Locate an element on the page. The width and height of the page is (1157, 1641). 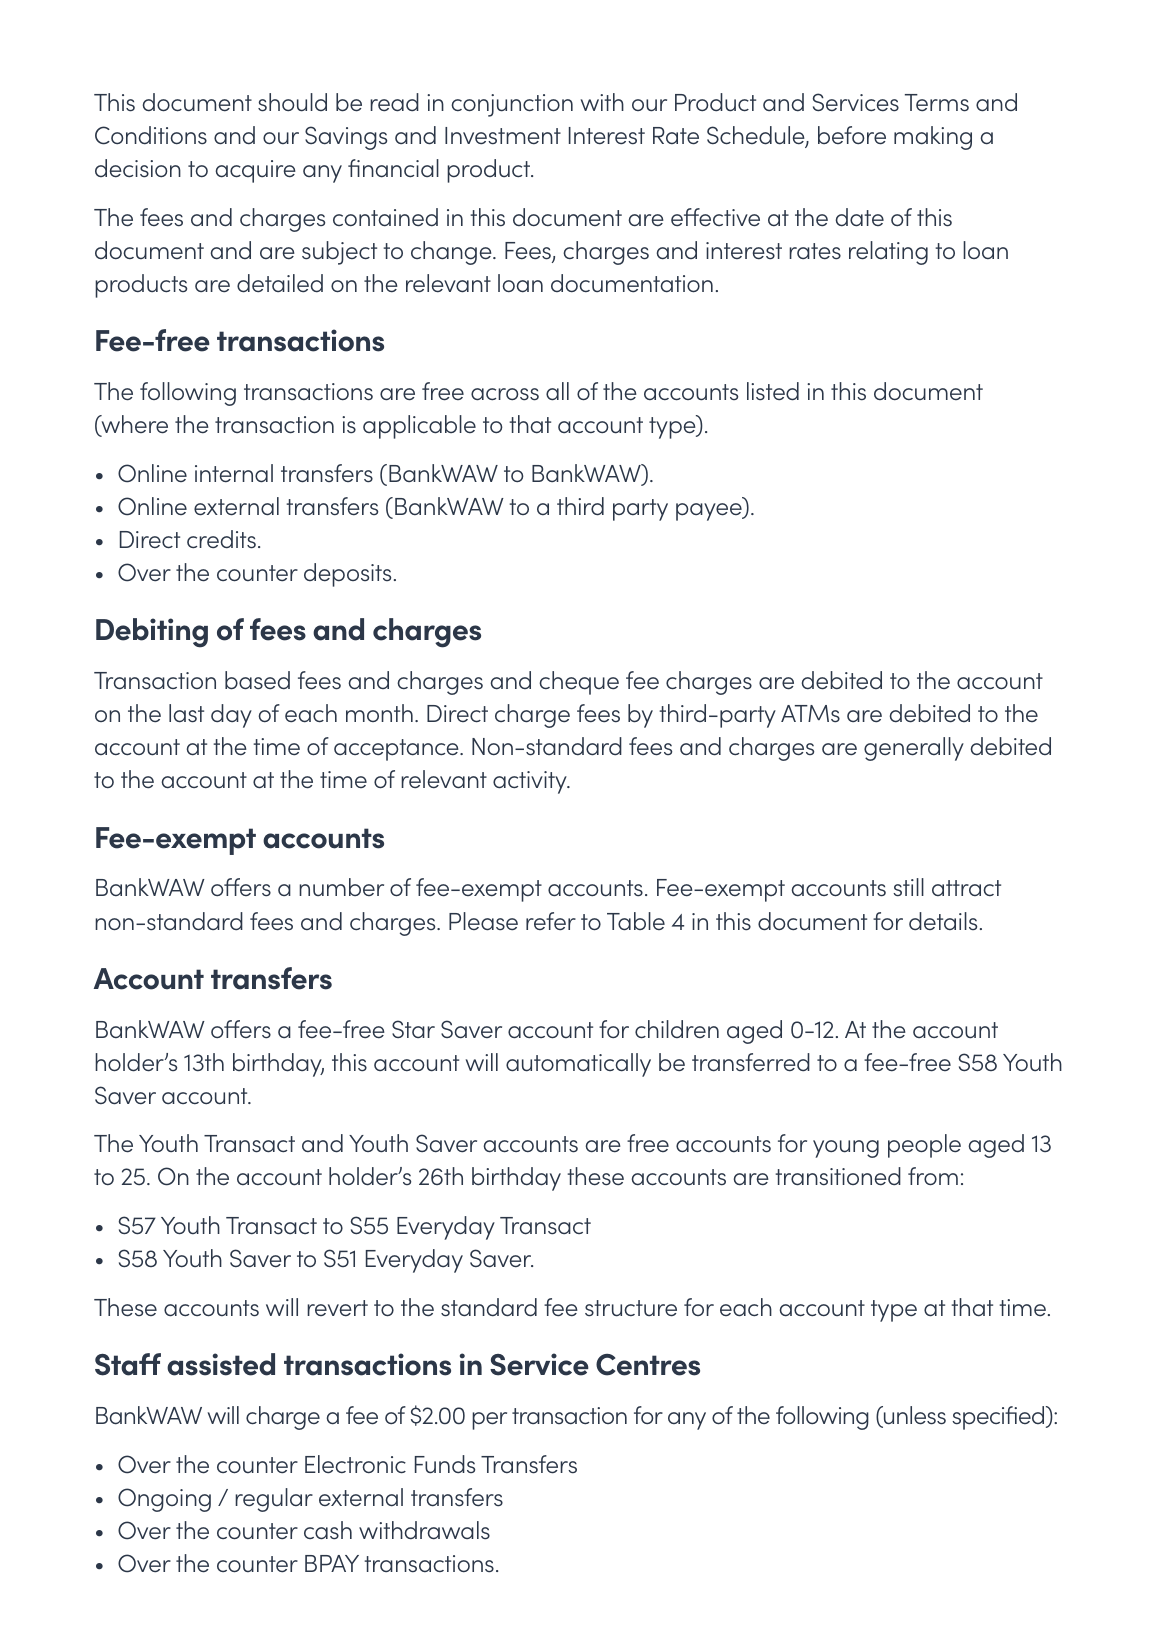
making is located at coordinates (933, 138).
